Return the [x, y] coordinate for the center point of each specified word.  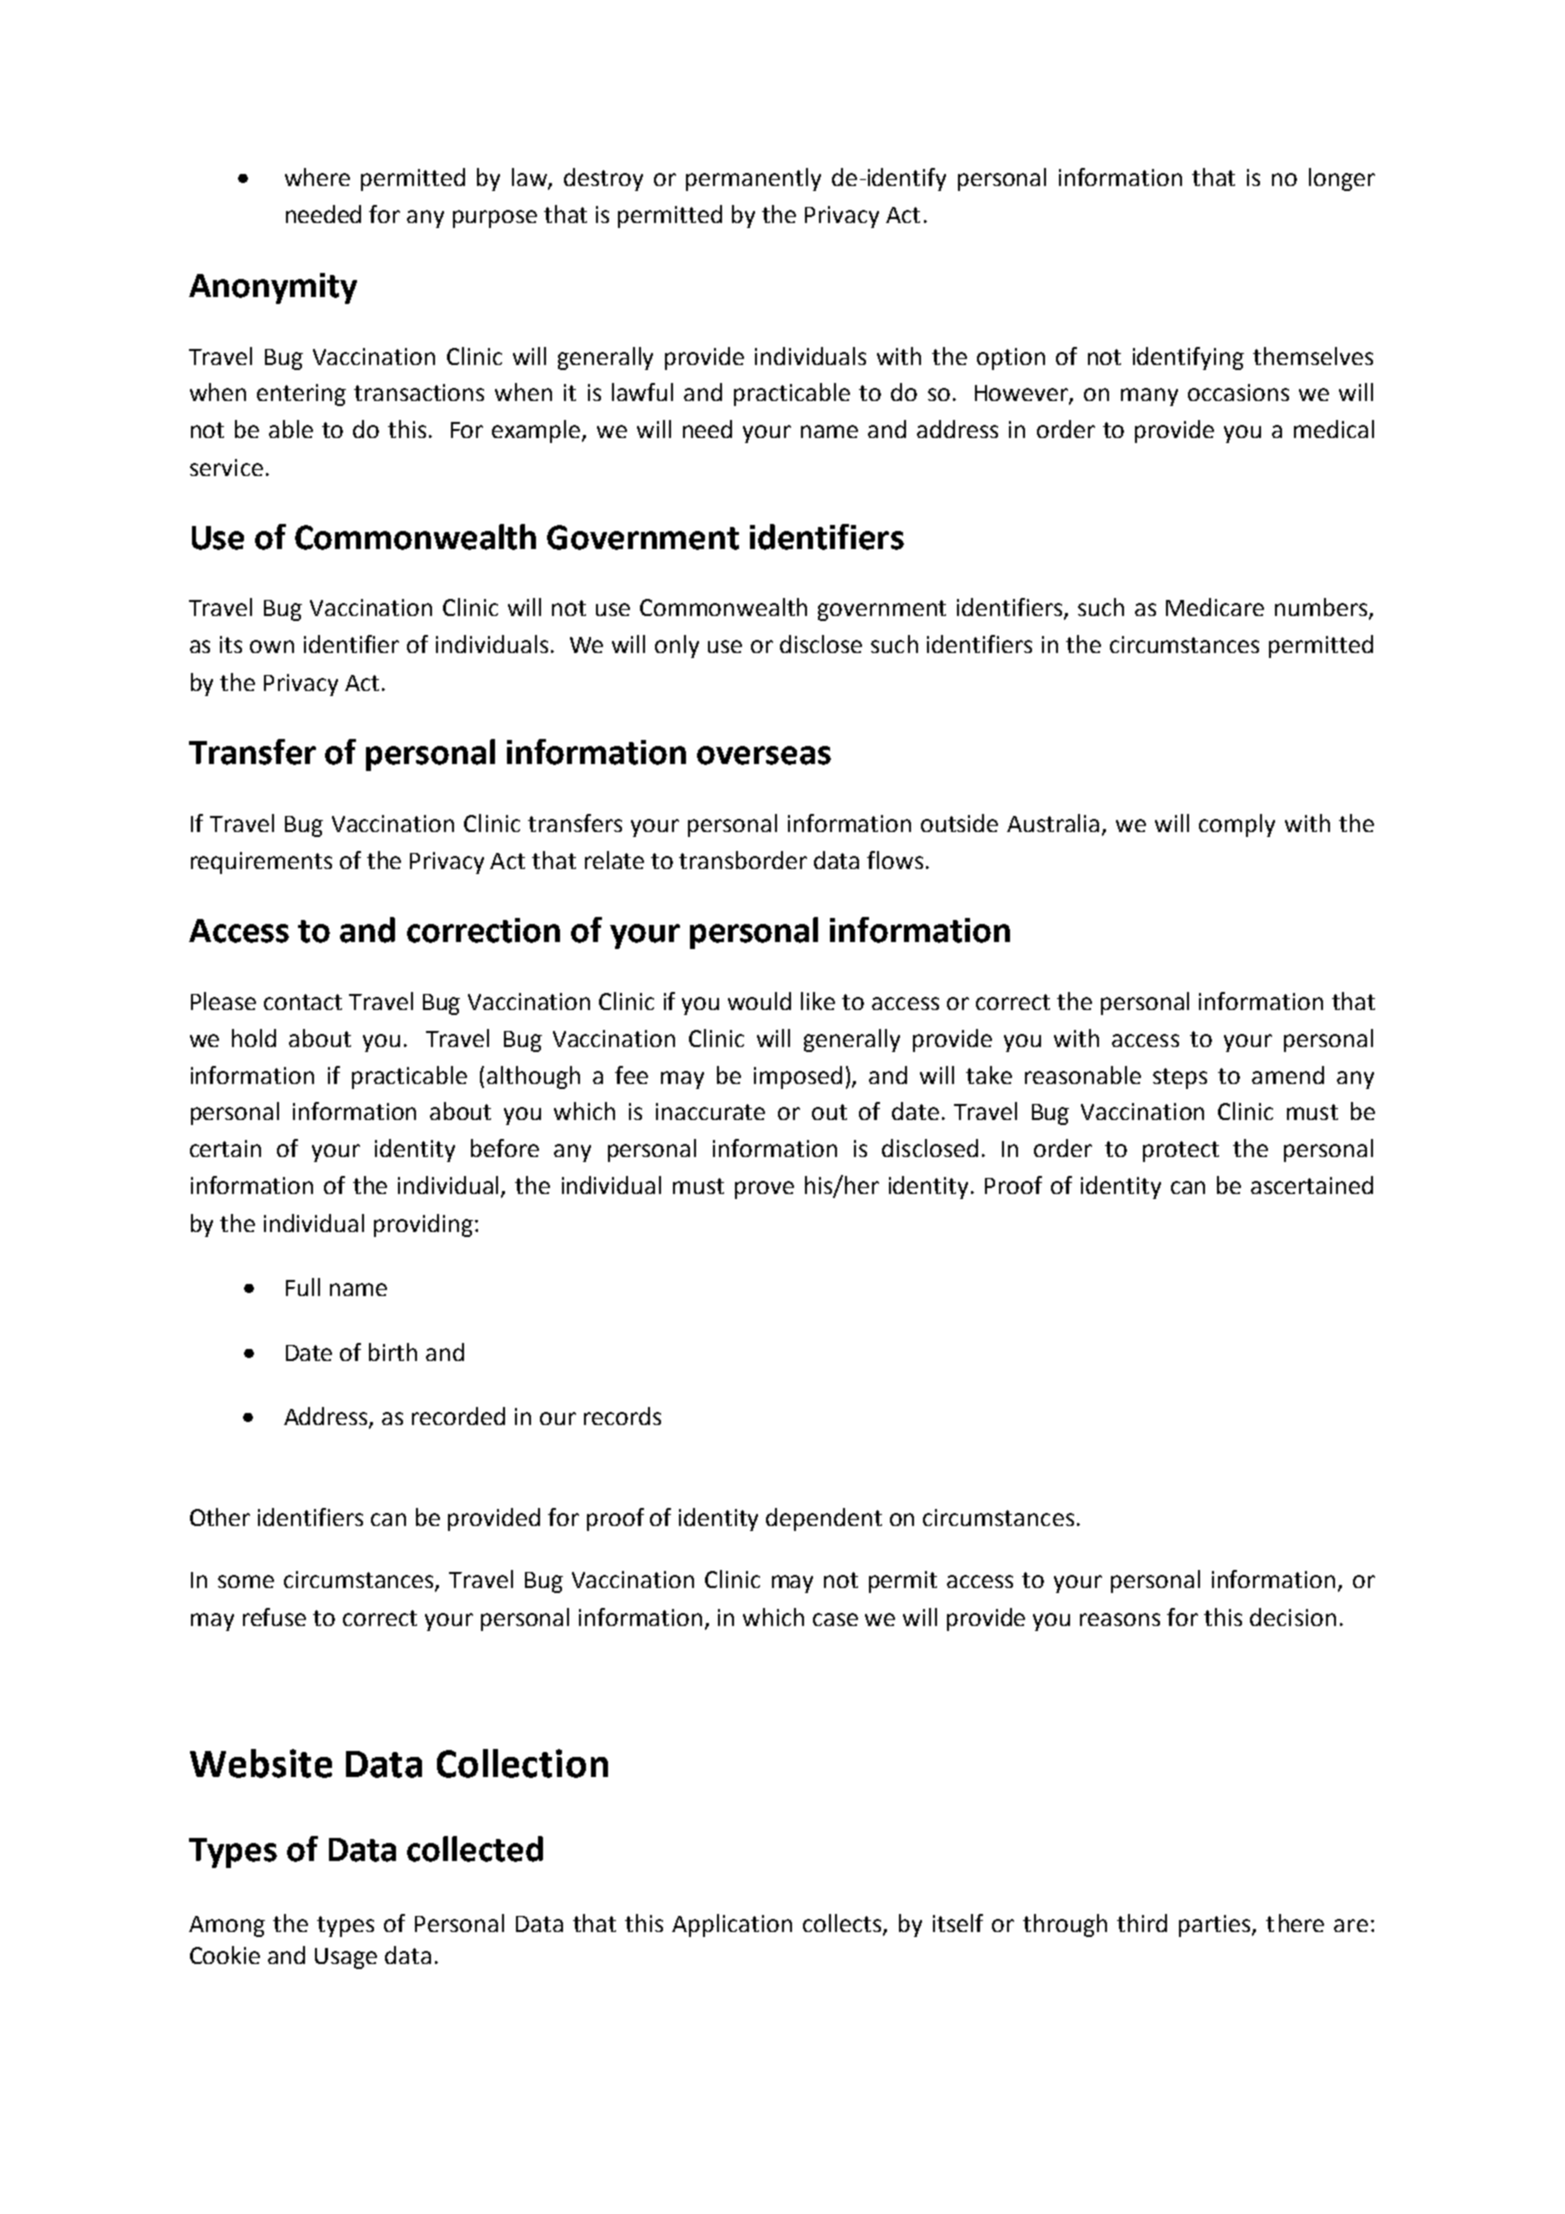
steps [1180, 1078]
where [317, 177]
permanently [753, 179]
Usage [346, 1958]
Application [732, 1925]
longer [1342, 179]
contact [303, 1002]
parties [1216, 1926]
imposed [798, 1077]
